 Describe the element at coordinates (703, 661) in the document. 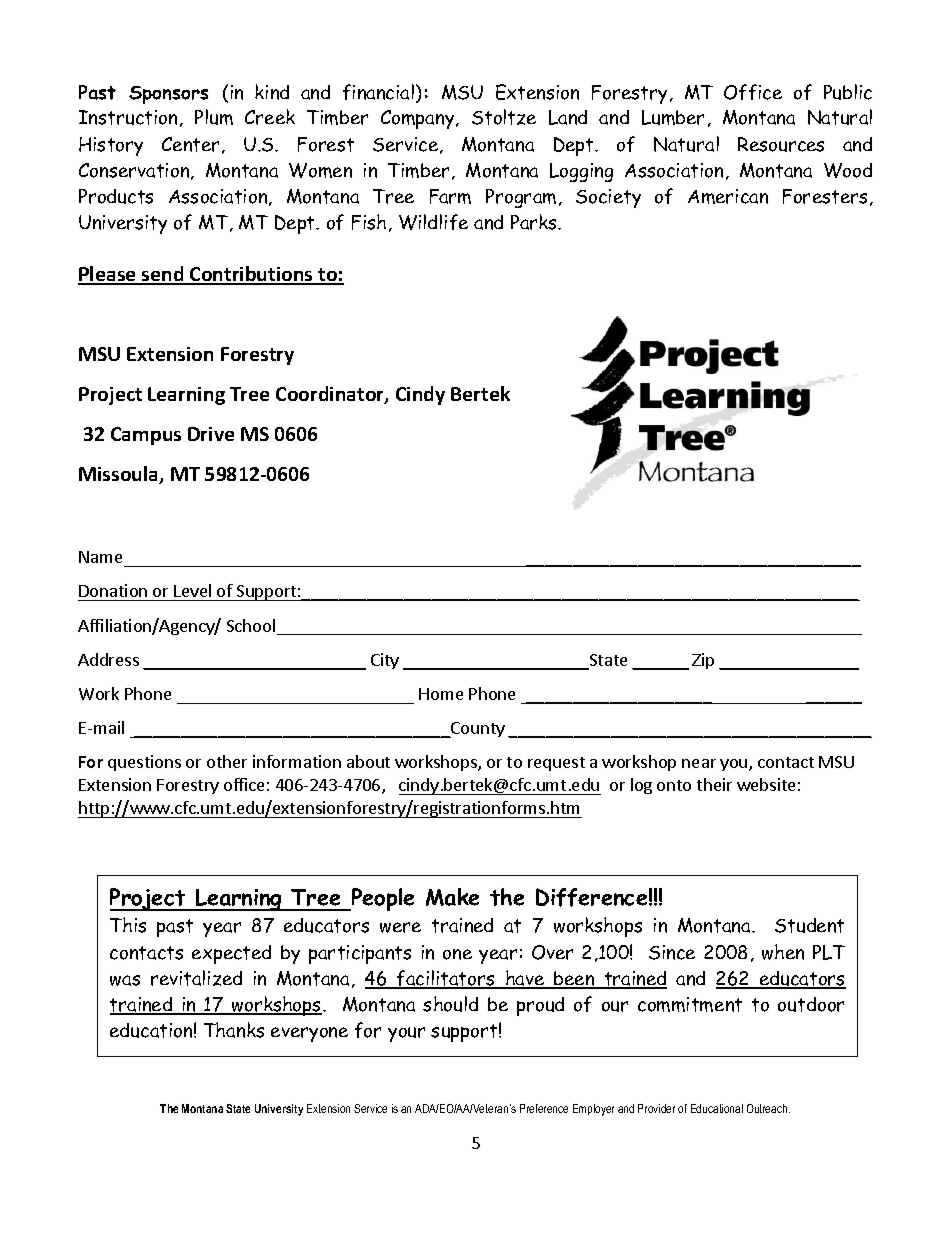

I see `Zip` at that location.
